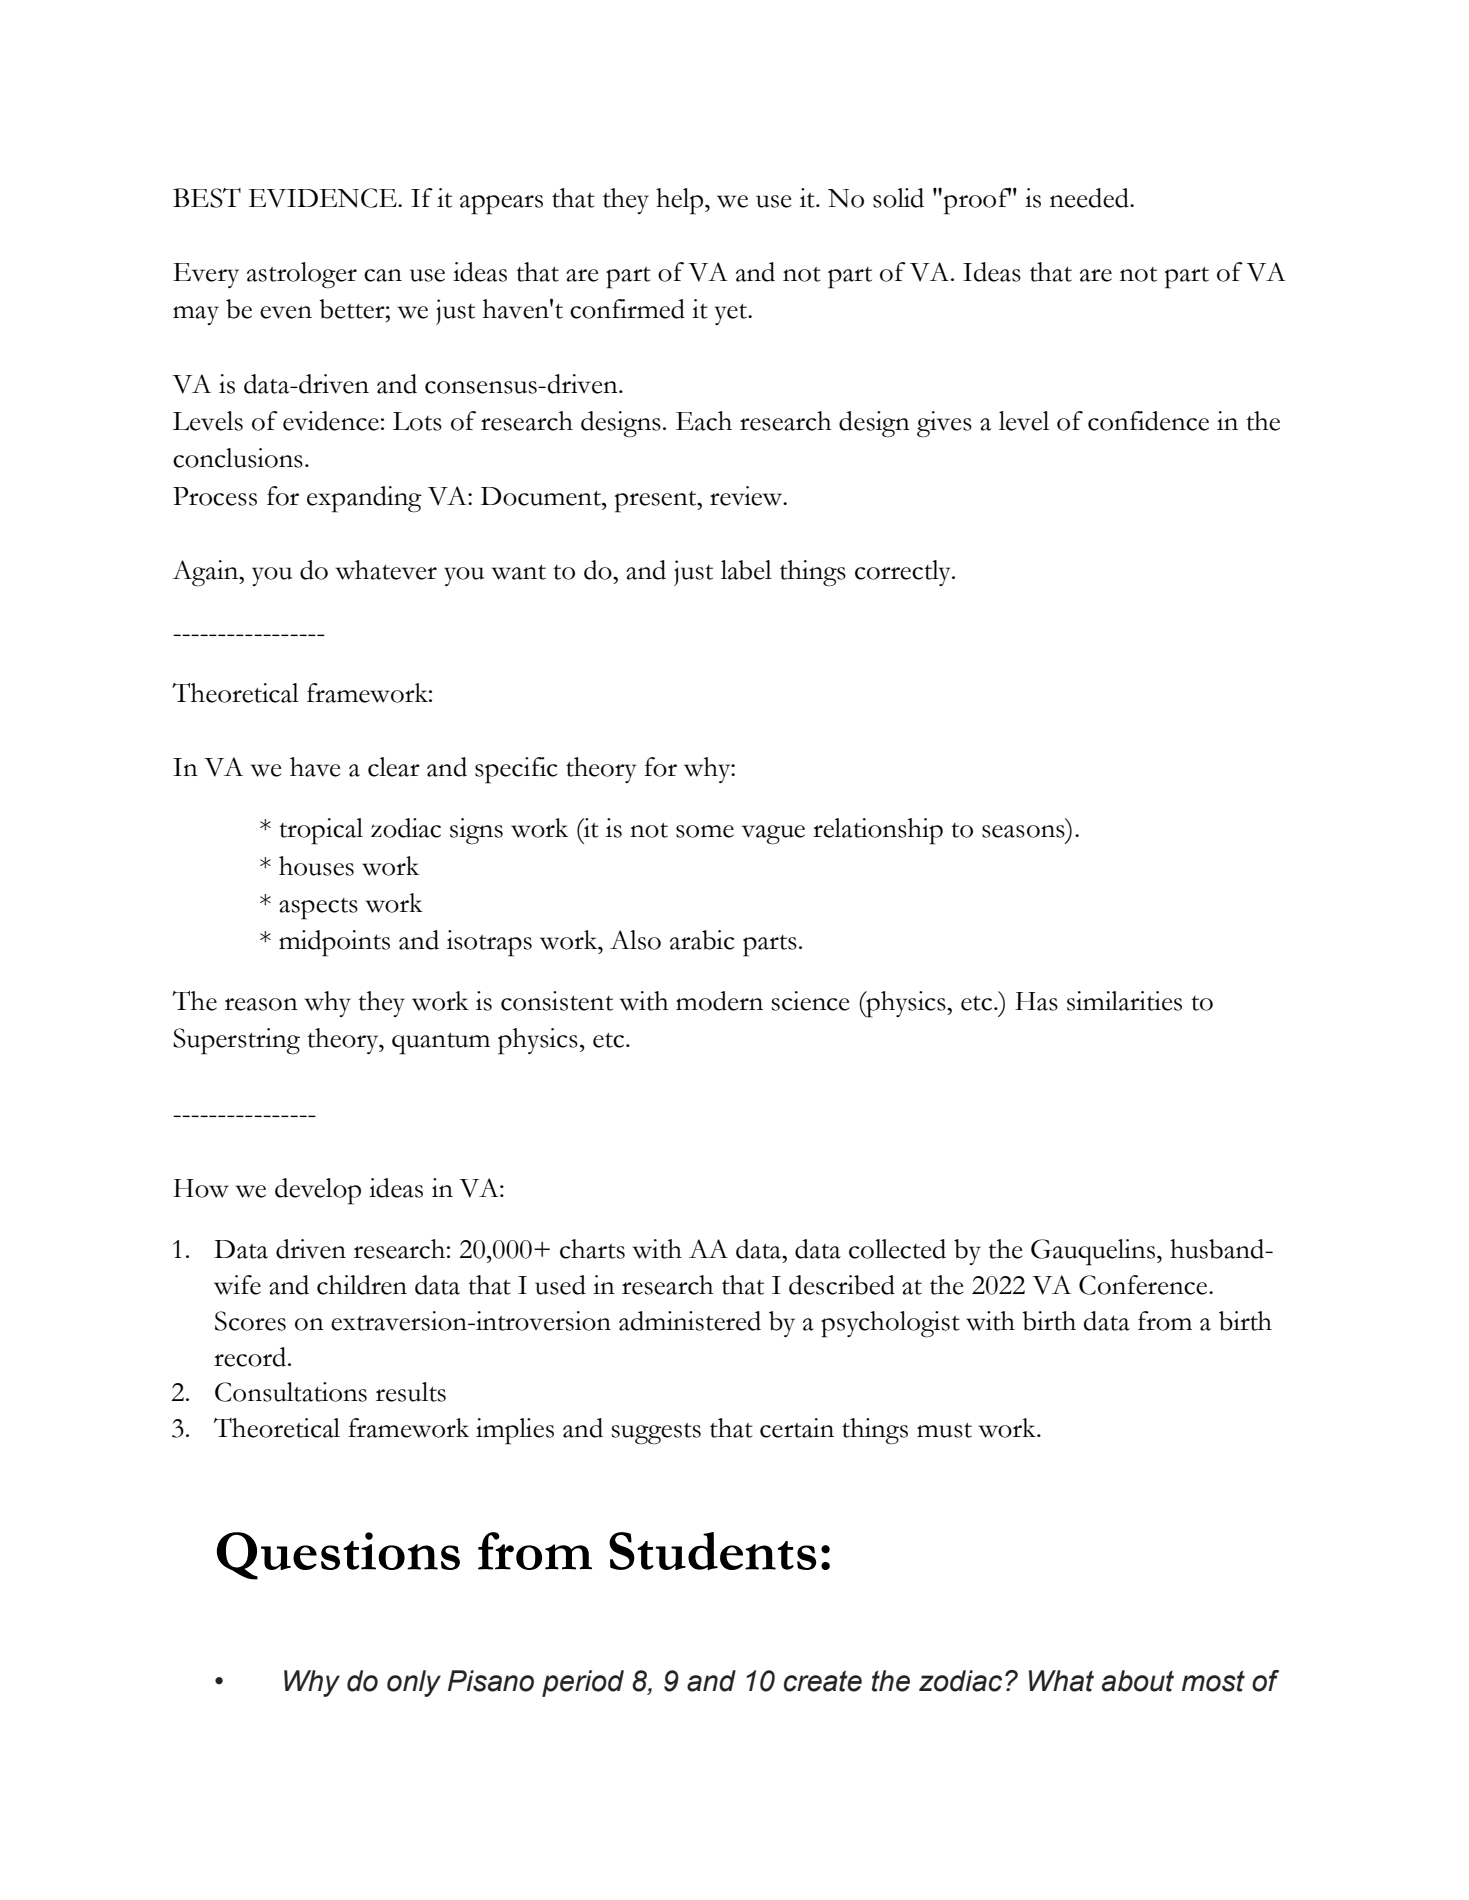 The width and height of the screenshot is (1469, 1900). What do you see at coordinates (1144, 1285) in the screenshot?
I see `Conference` at bounding box center [1144, 1285].
